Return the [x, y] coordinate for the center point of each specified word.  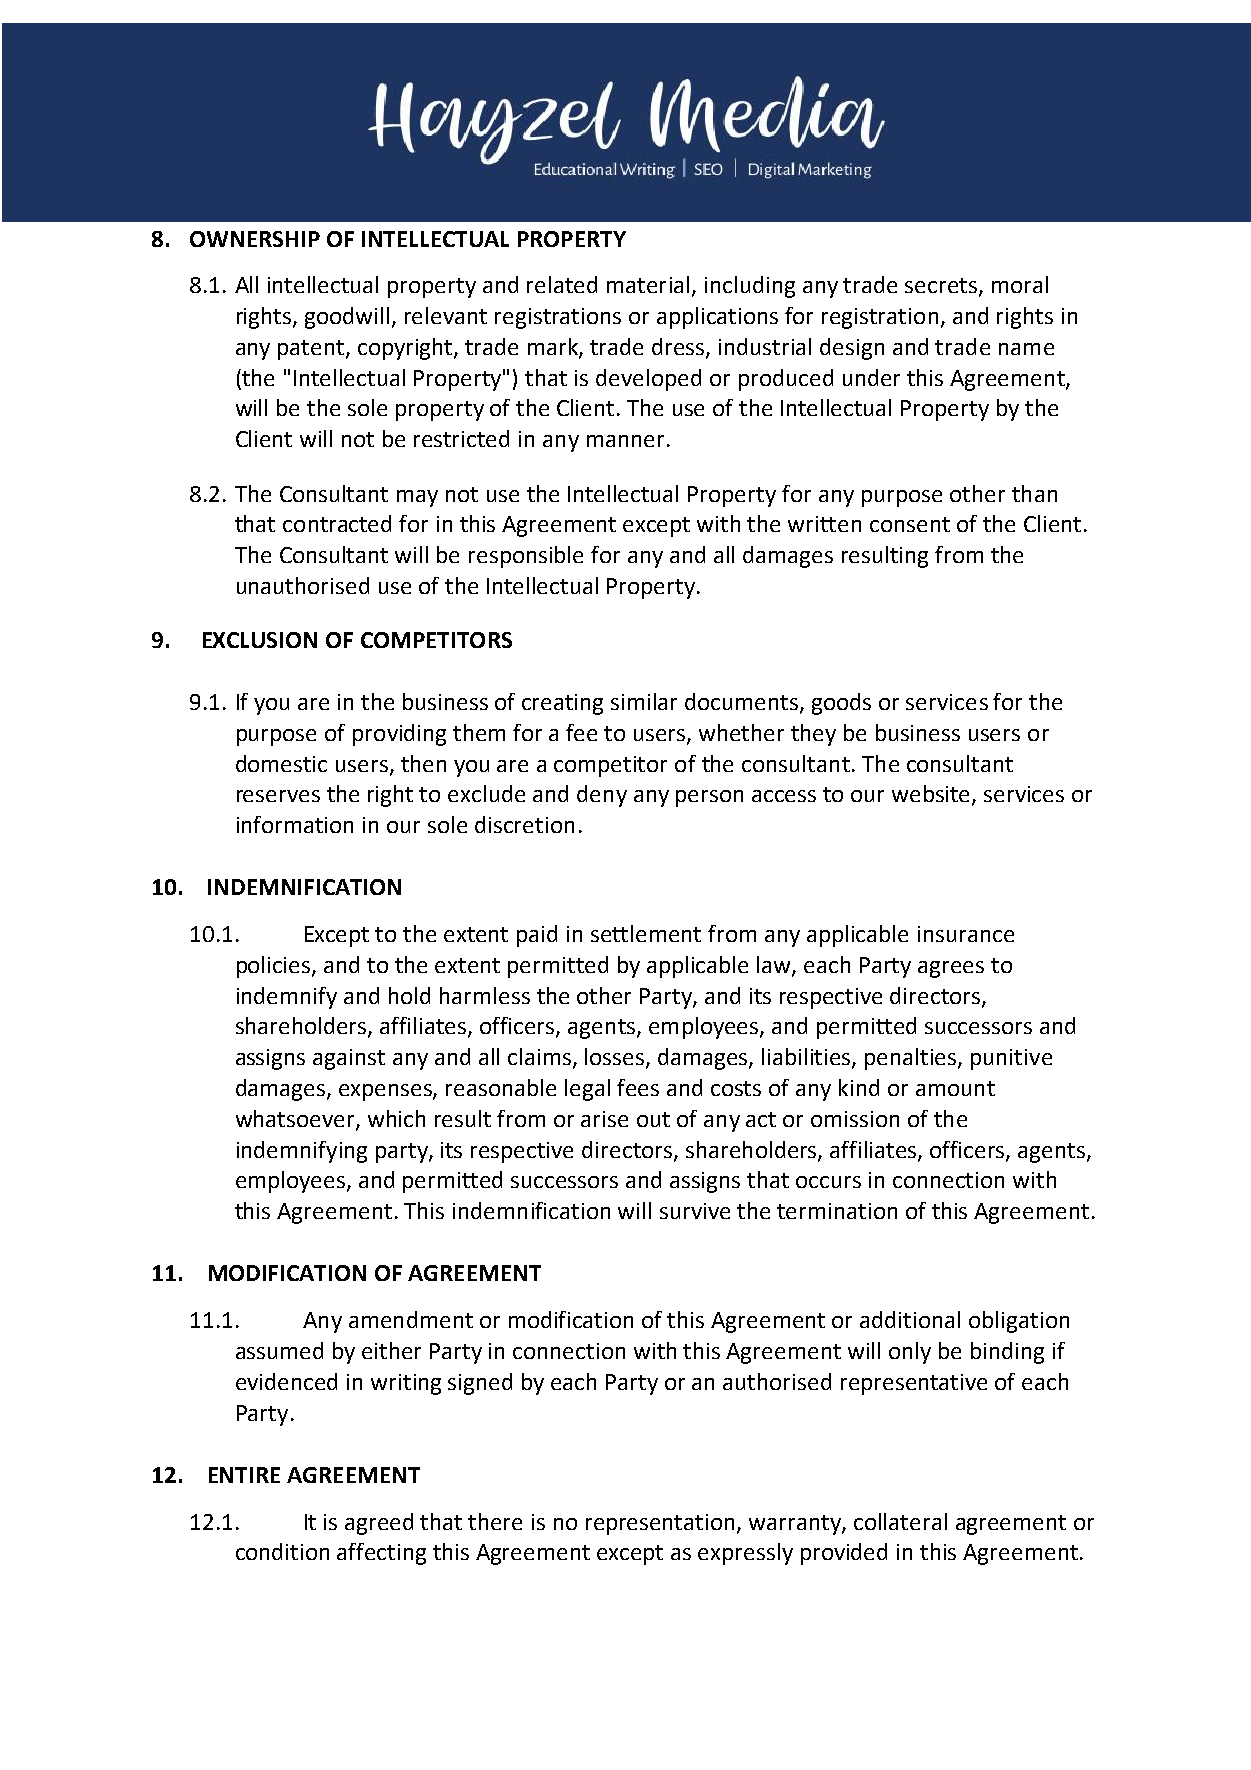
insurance [966, 934]
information [295, 824]
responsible [526, 557]
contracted [337, 523]
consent [910, 524]
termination [837, 1211]
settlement [646, 933]
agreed [379, 1524]
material [648, 284]
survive [695, 1211]
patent [312, 350]
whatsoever [296, 1120]
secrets [941, 285]
